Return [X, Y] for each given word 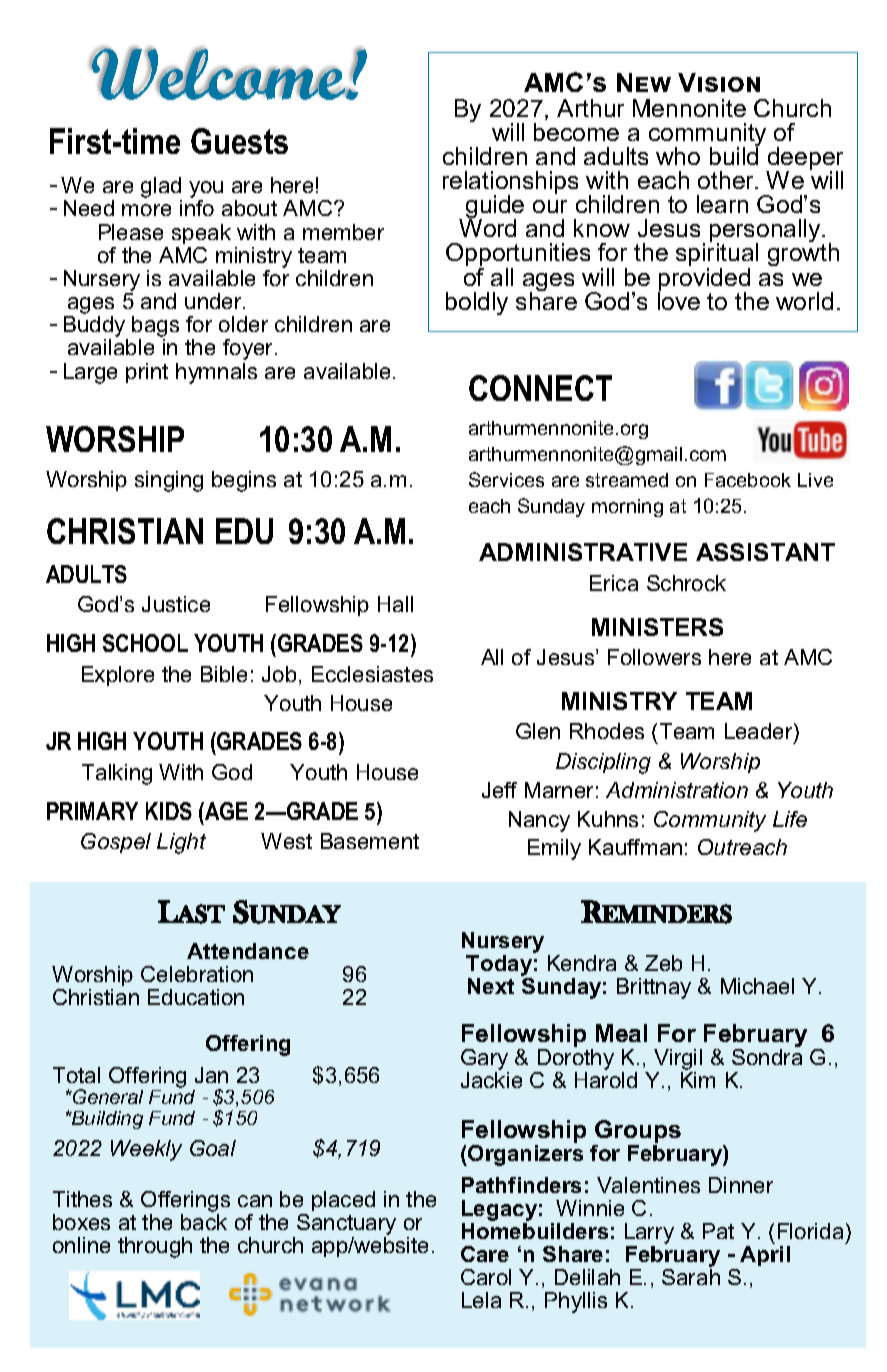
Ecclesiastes [372, 674]
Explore [118, 676]
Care [485, 1254]
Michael [757, 986]
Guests [239, 141]
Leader [760, 733]
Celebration [197, 974]
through [155, 1247]
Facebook [748, 480]
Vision [719, 82]
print [147, 373]
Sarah [691, 1275]
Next [491, 986]
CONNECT [540, 388]
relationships [510, 184]
